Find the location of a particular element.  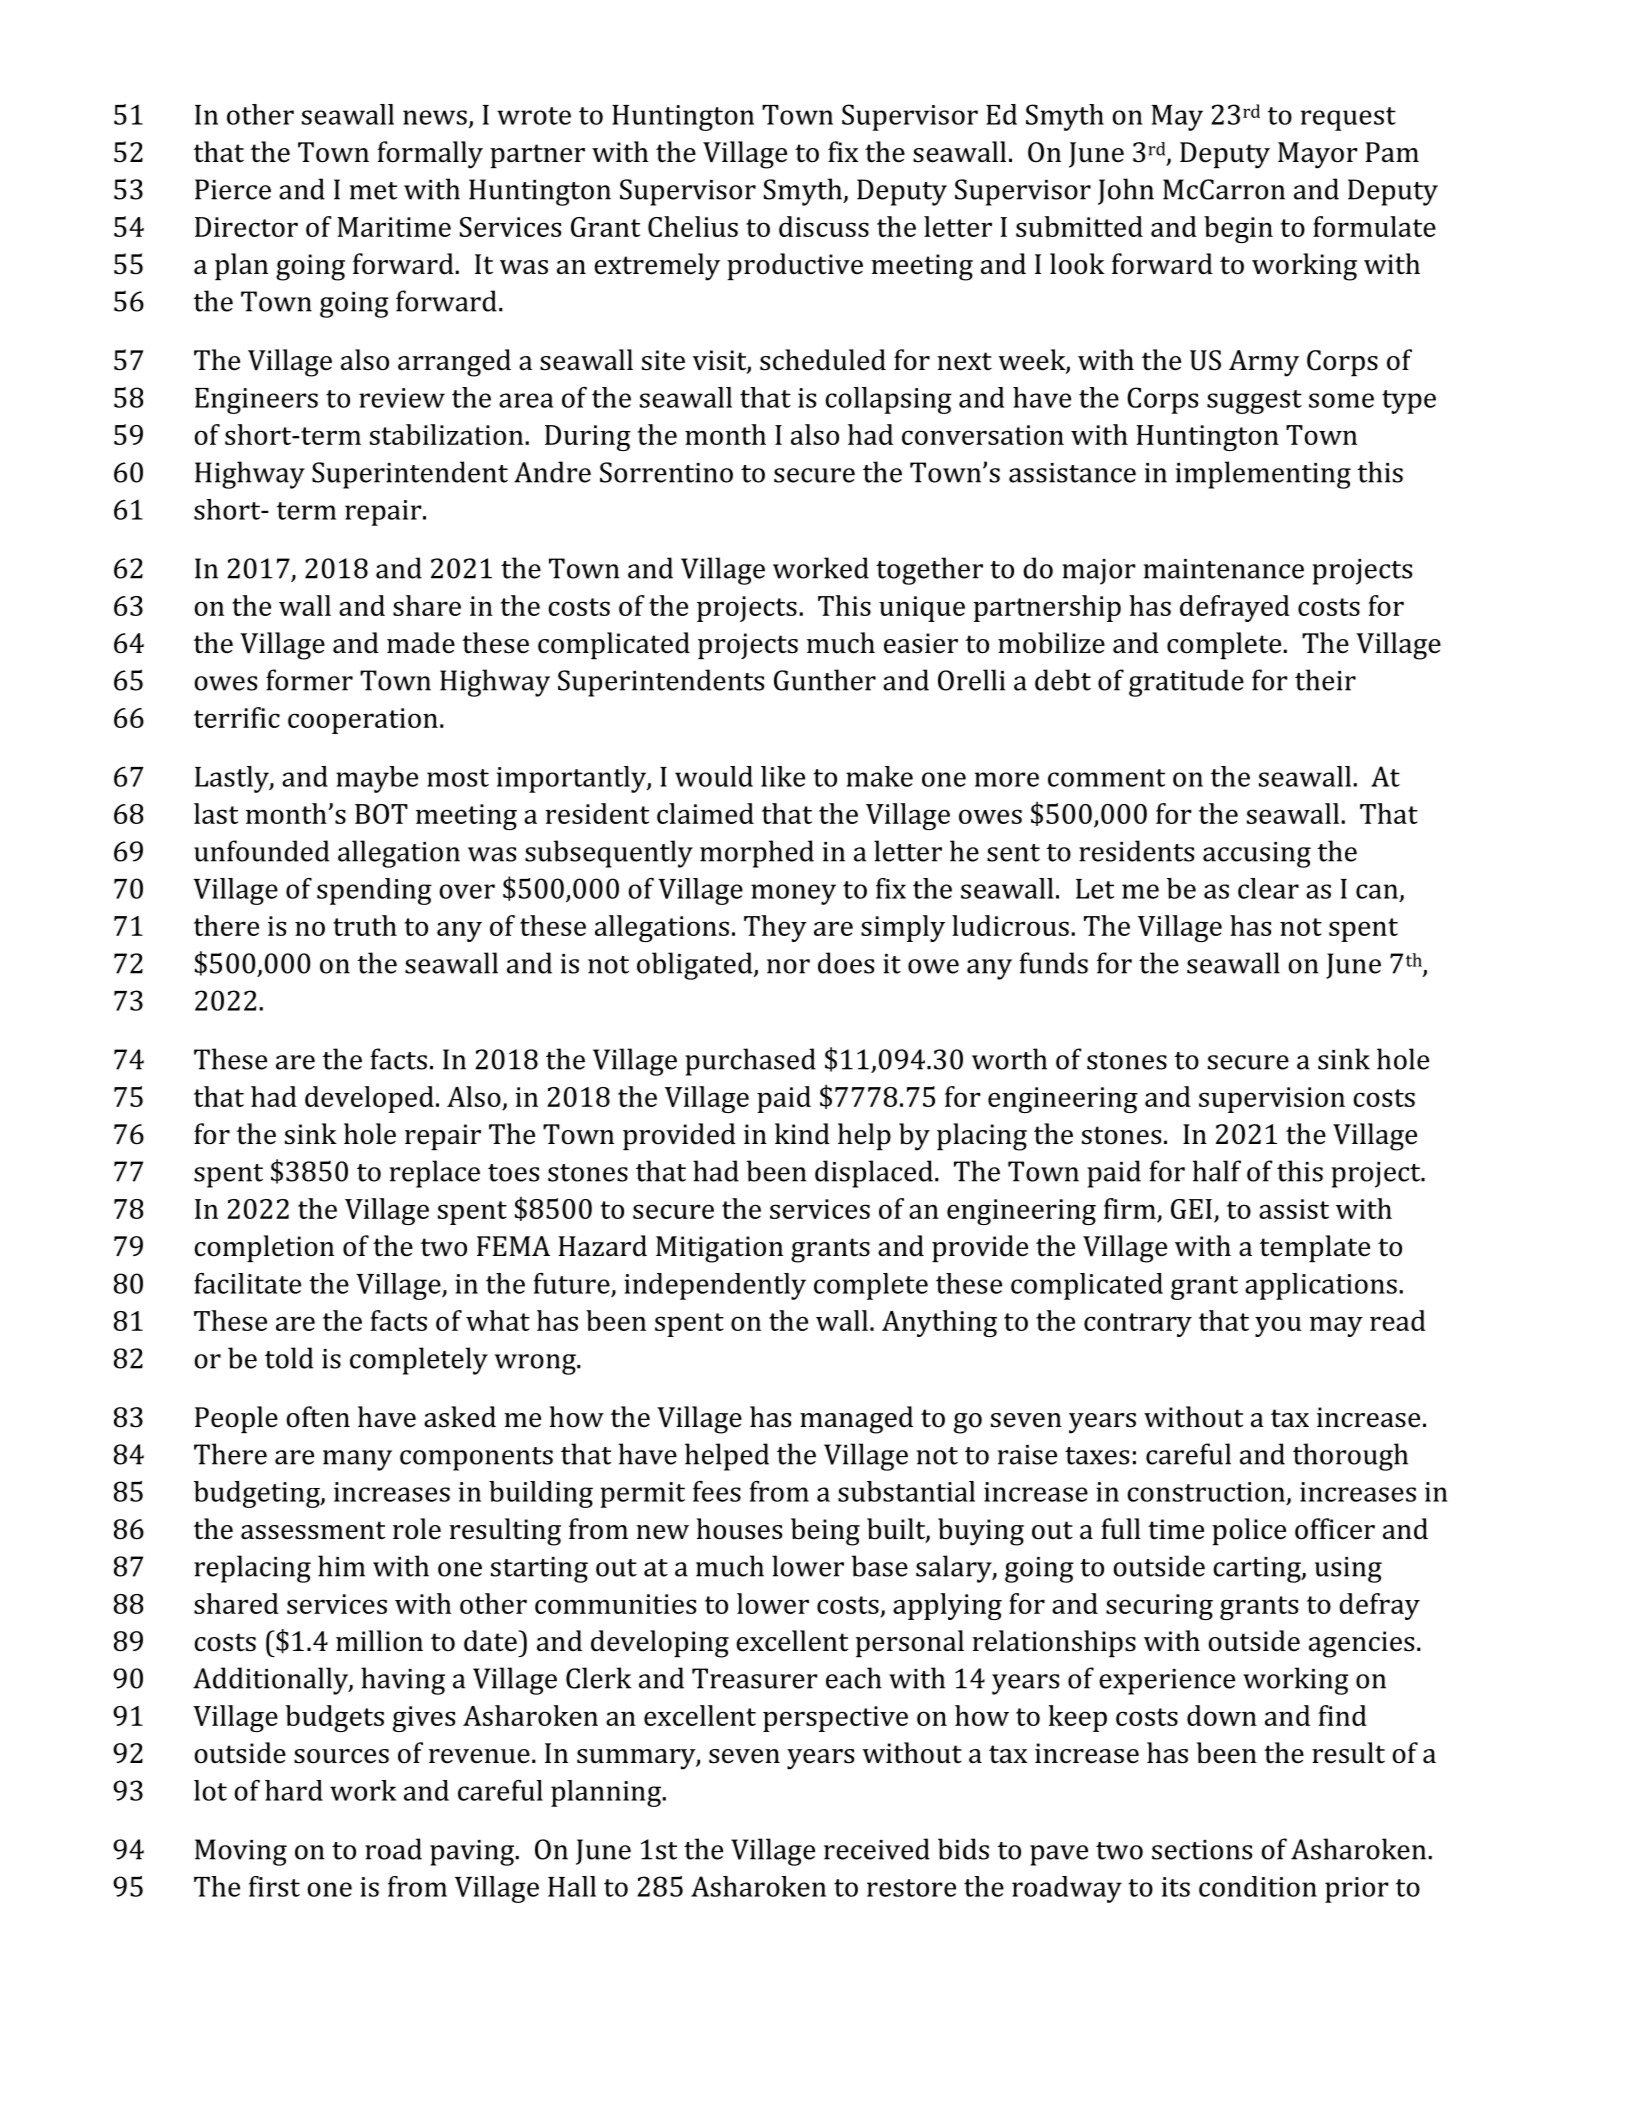

thorough is located at coordinates (1350, 1457).
